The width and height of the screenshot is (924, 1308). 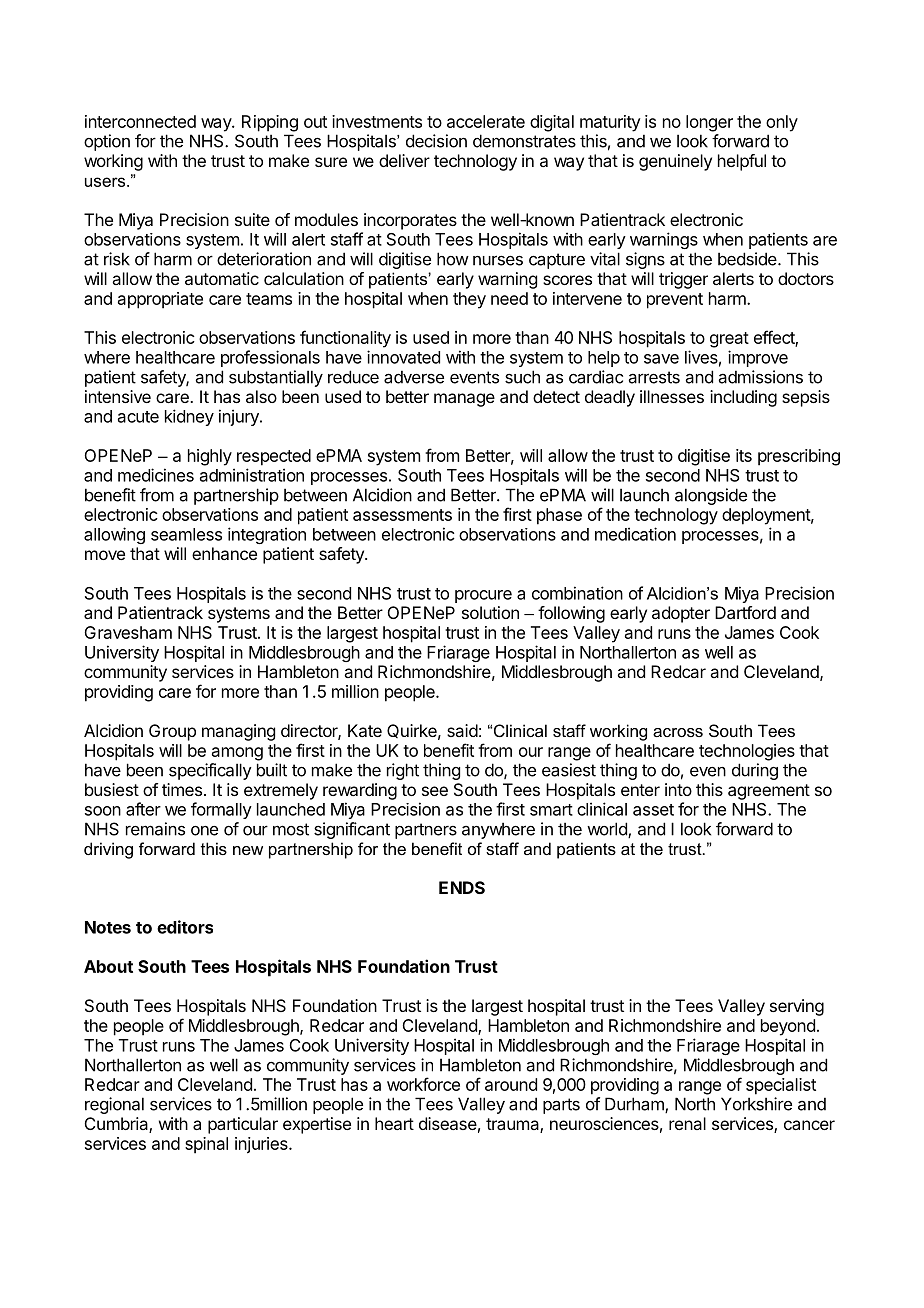 I want to click on decision, so click(x=436, y=141).
